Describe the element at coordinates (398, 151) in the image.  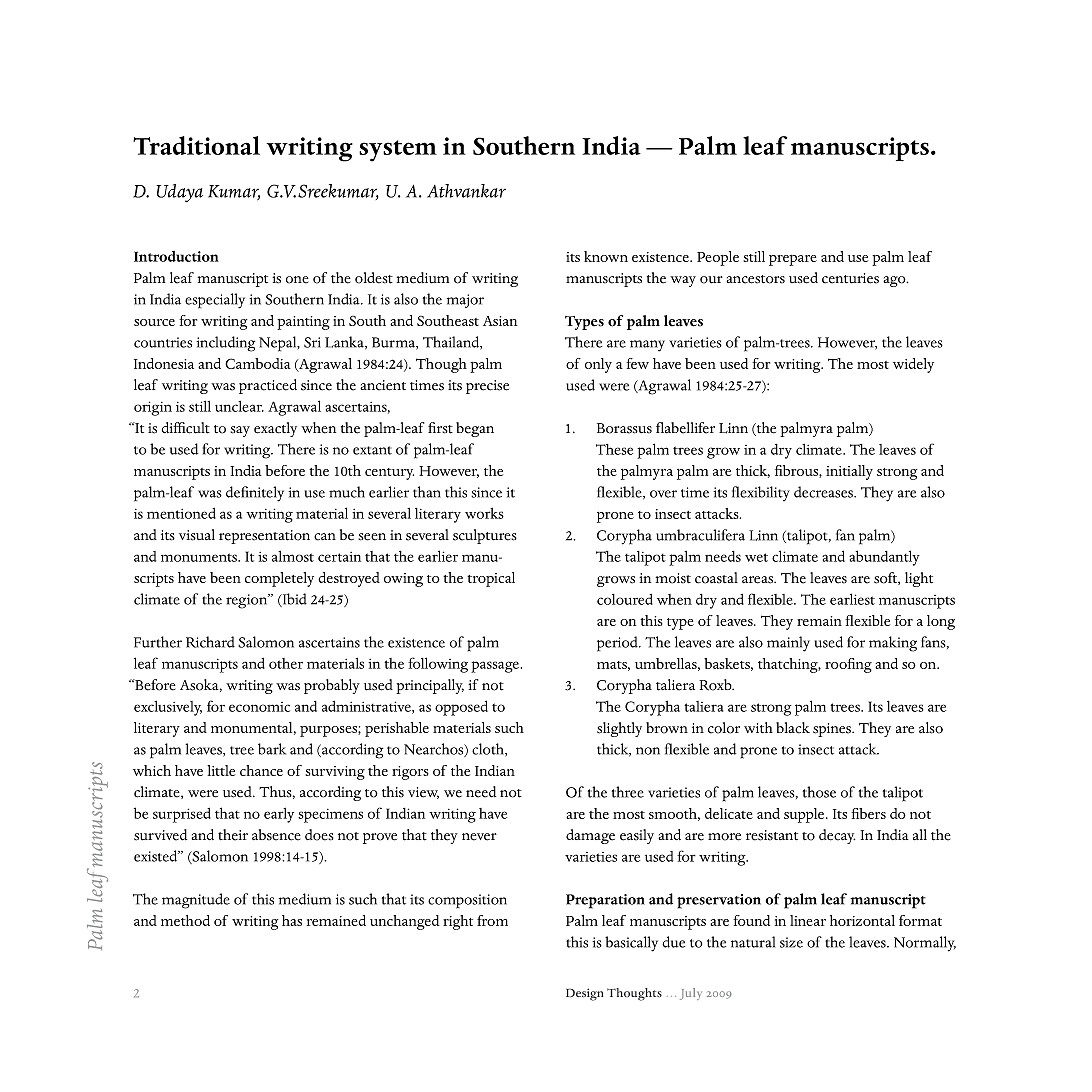
I see `system` at that location.
